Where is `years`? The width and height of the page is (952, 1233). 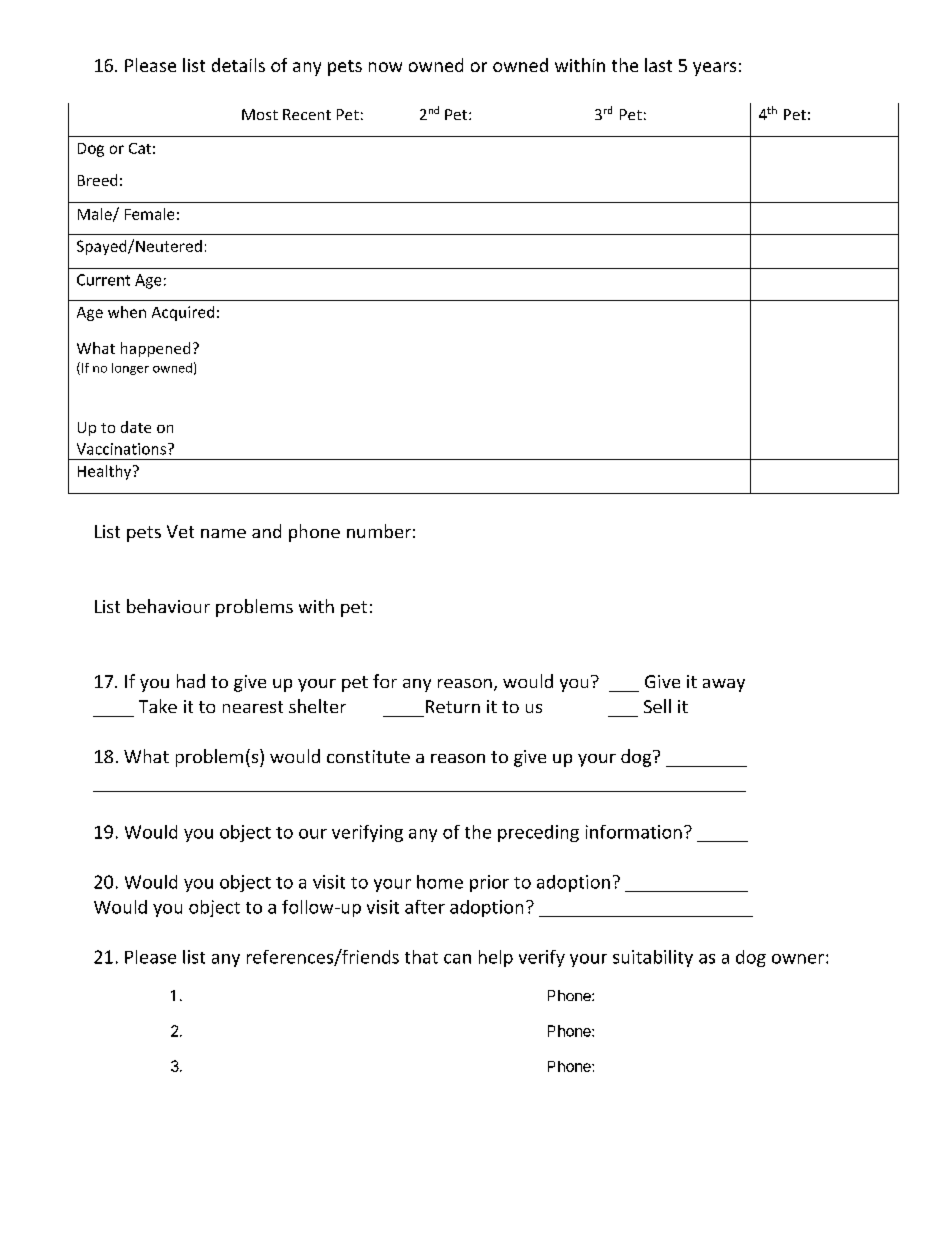
years is located at coordinates (714, 69).
